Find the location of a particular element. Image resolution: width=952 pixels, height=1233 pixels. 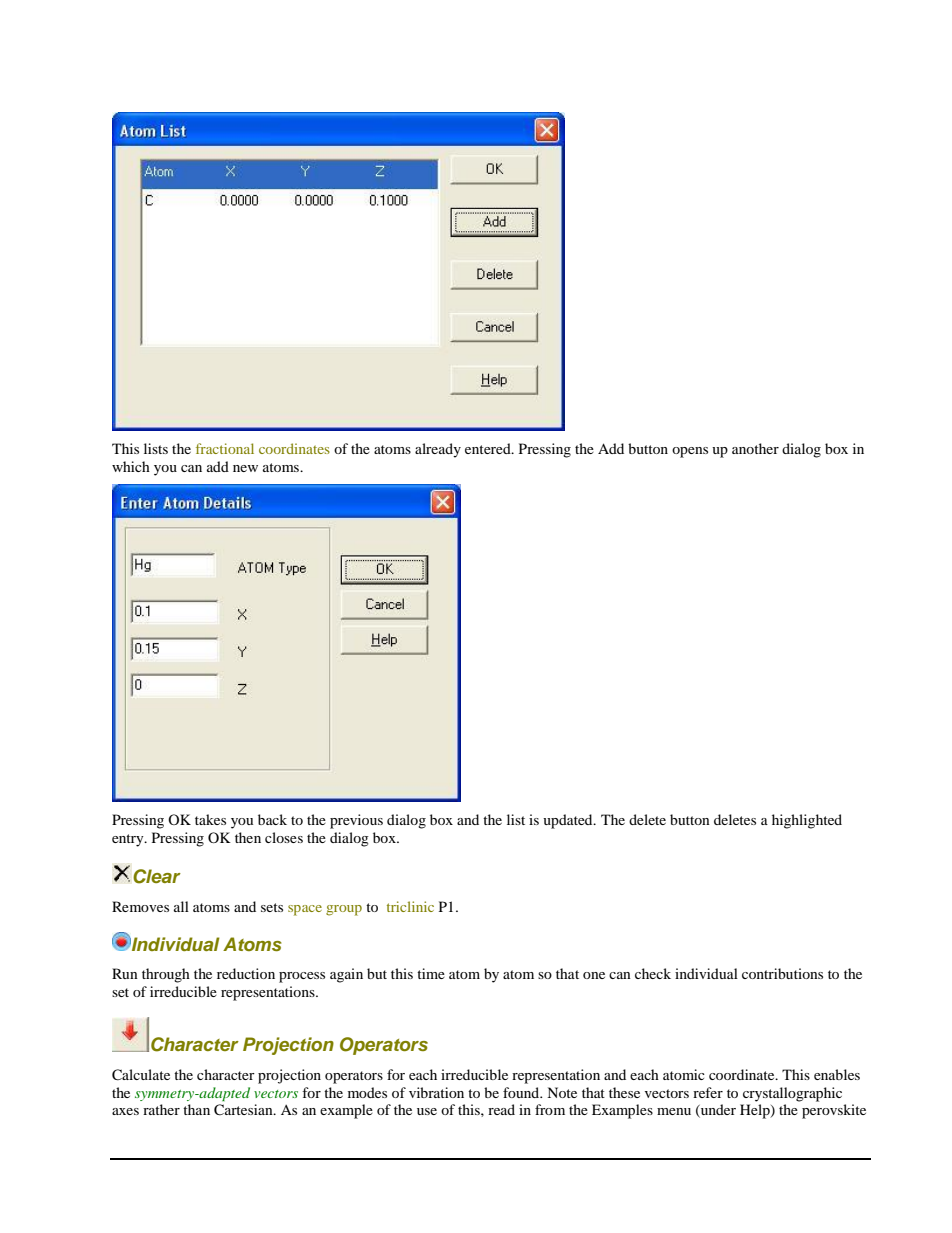

new is located at coordinates (245, 468).
